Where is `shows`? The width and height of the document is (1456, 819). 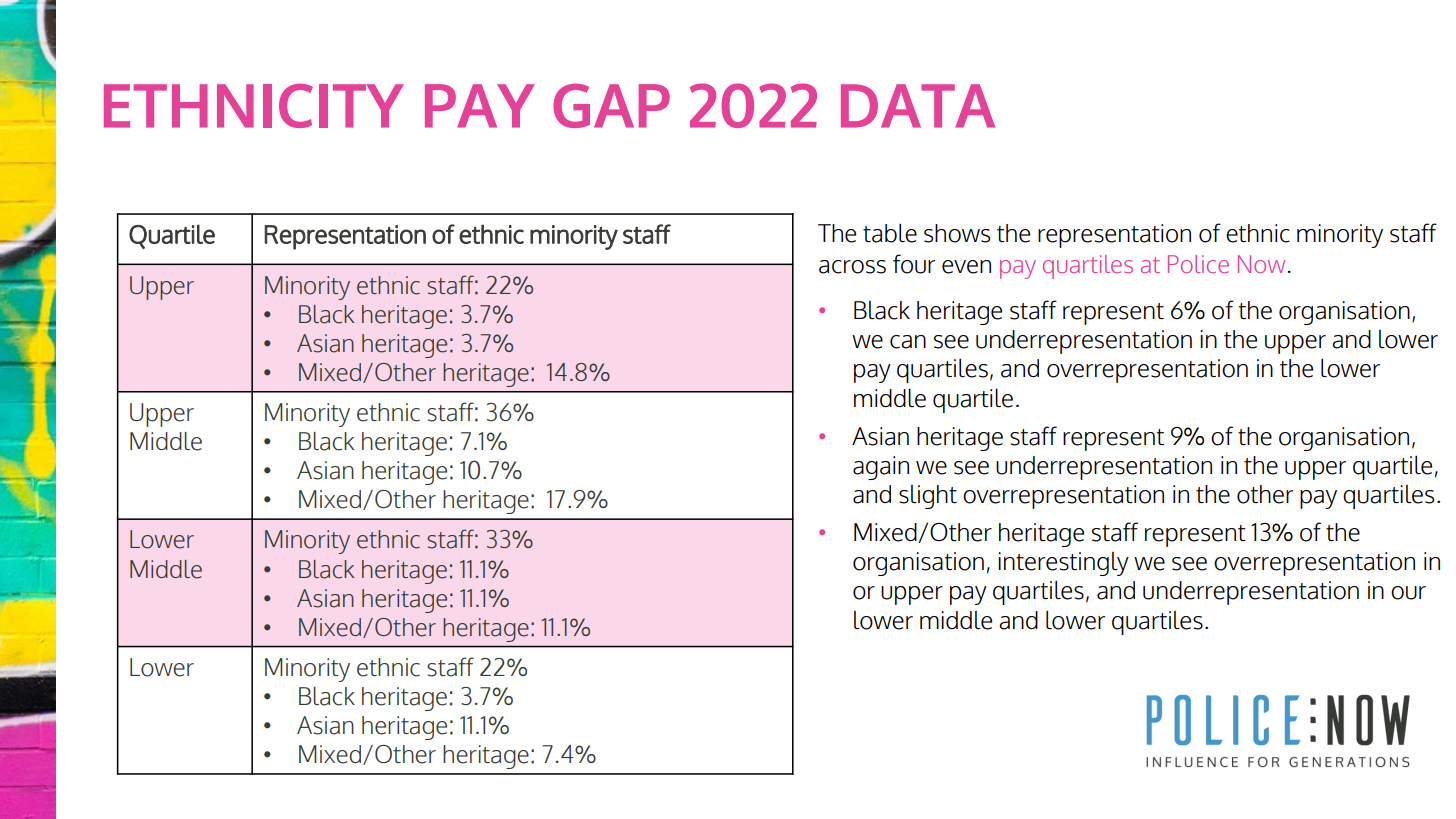 shows is located at coordinates (957, 233).
